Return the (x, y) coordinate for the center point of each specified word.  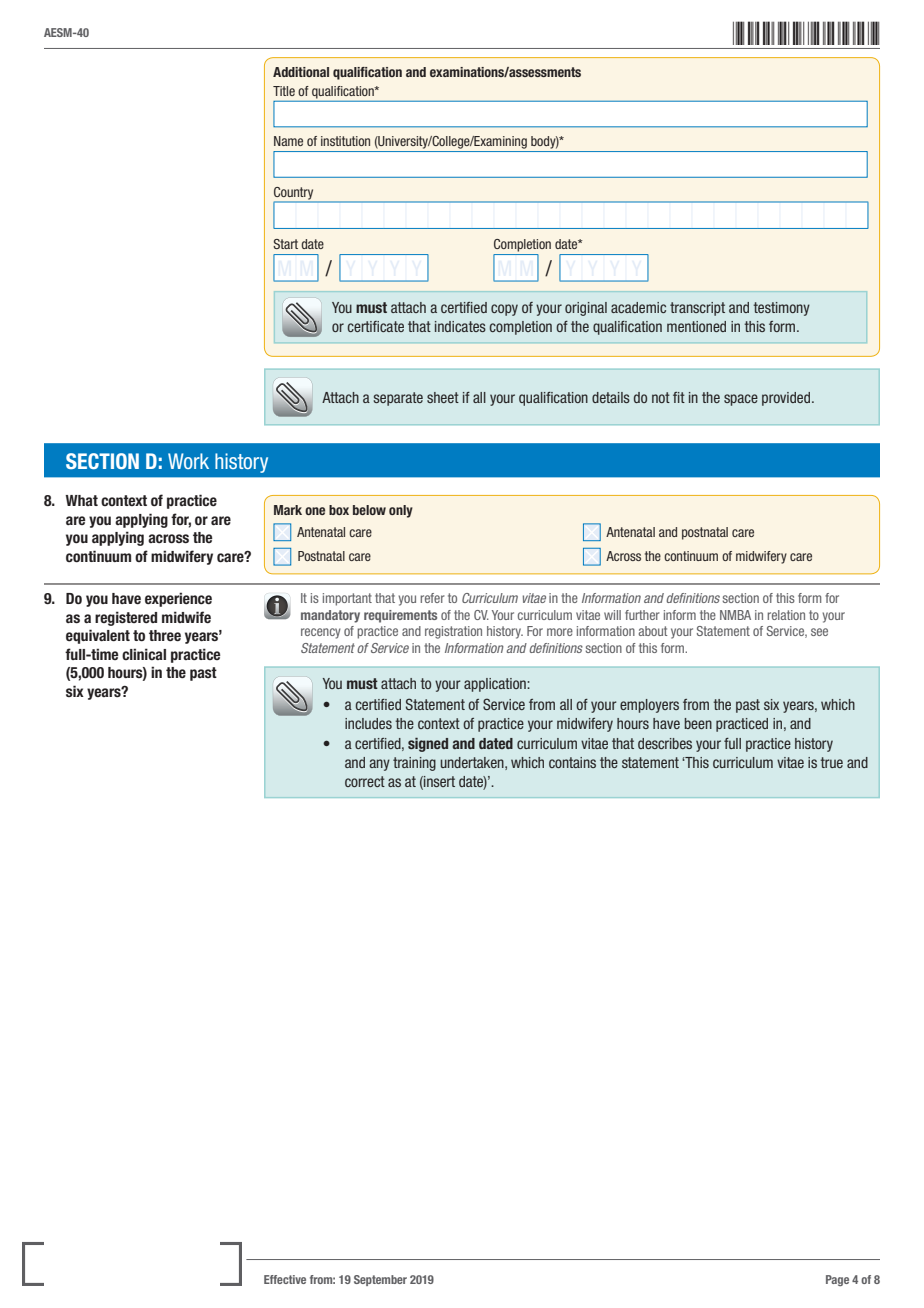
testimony (781, 309)
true (831, 762)
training (414, 764)
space (741, 400)
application (496, 685)
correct (365, 781)
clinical (144, 654)
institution (345, 141)
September (380, 1280)
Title (284, 91)
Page (837, 1280)
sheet (443, 397)
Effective (285, 1279)
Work (188, 461)
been (698, 723)
